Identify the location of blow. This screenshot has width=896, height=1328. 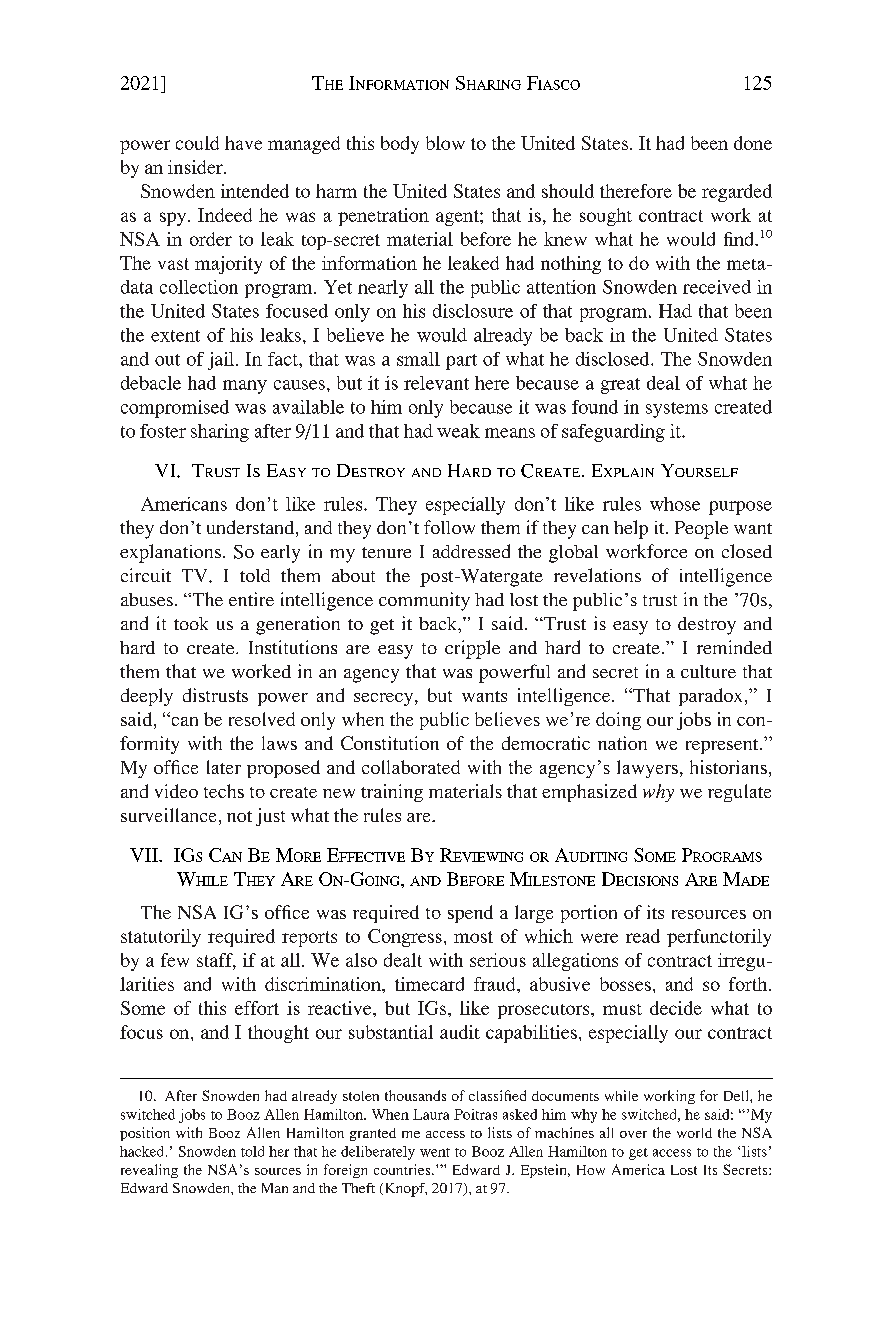
(445, 143).
